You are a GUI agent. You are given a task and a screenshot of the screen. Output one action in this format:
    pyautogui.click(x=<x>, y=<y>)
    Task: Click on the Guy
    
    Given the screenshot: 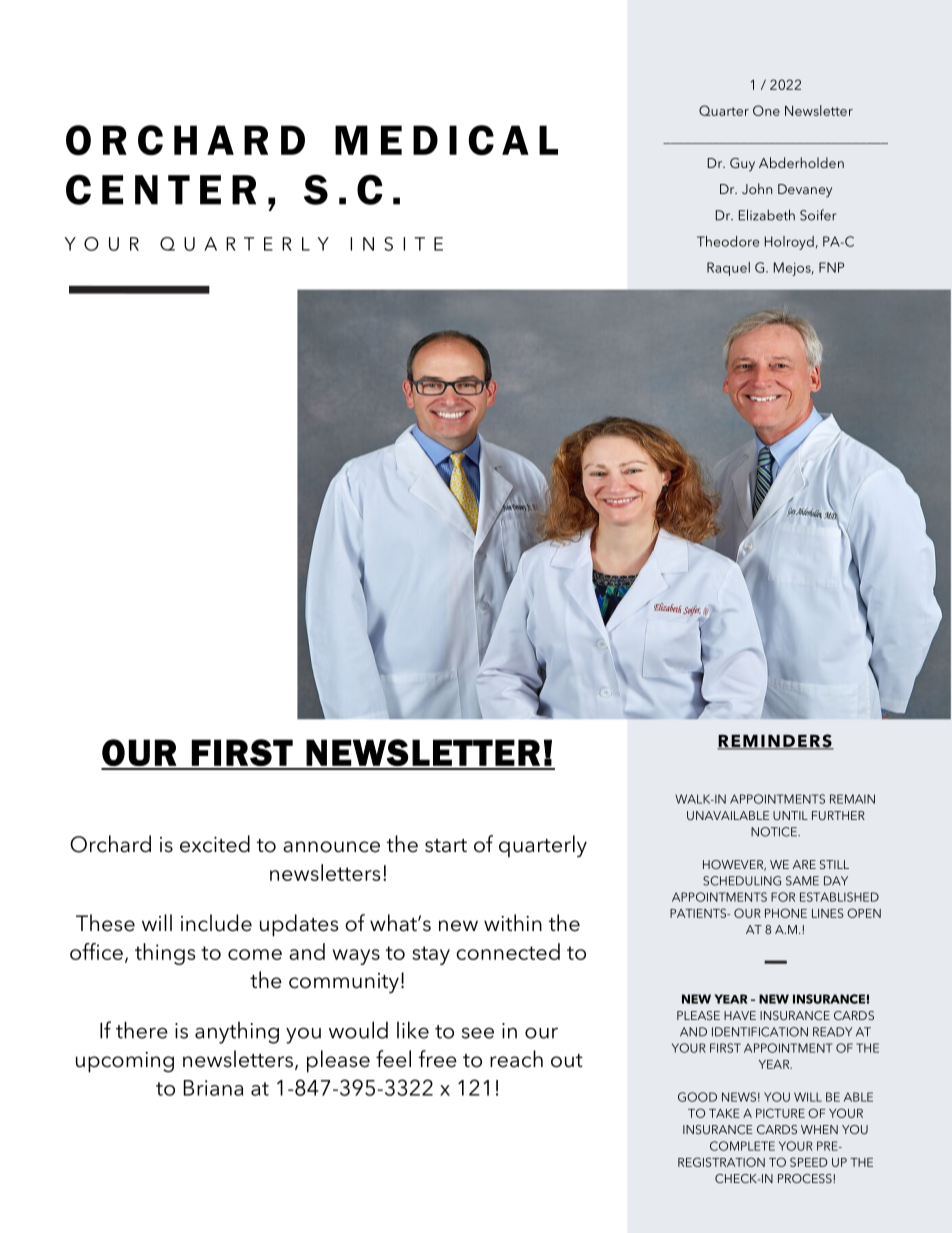 What is the action you would take?
    pyautogui.click(x=742, y=165)
